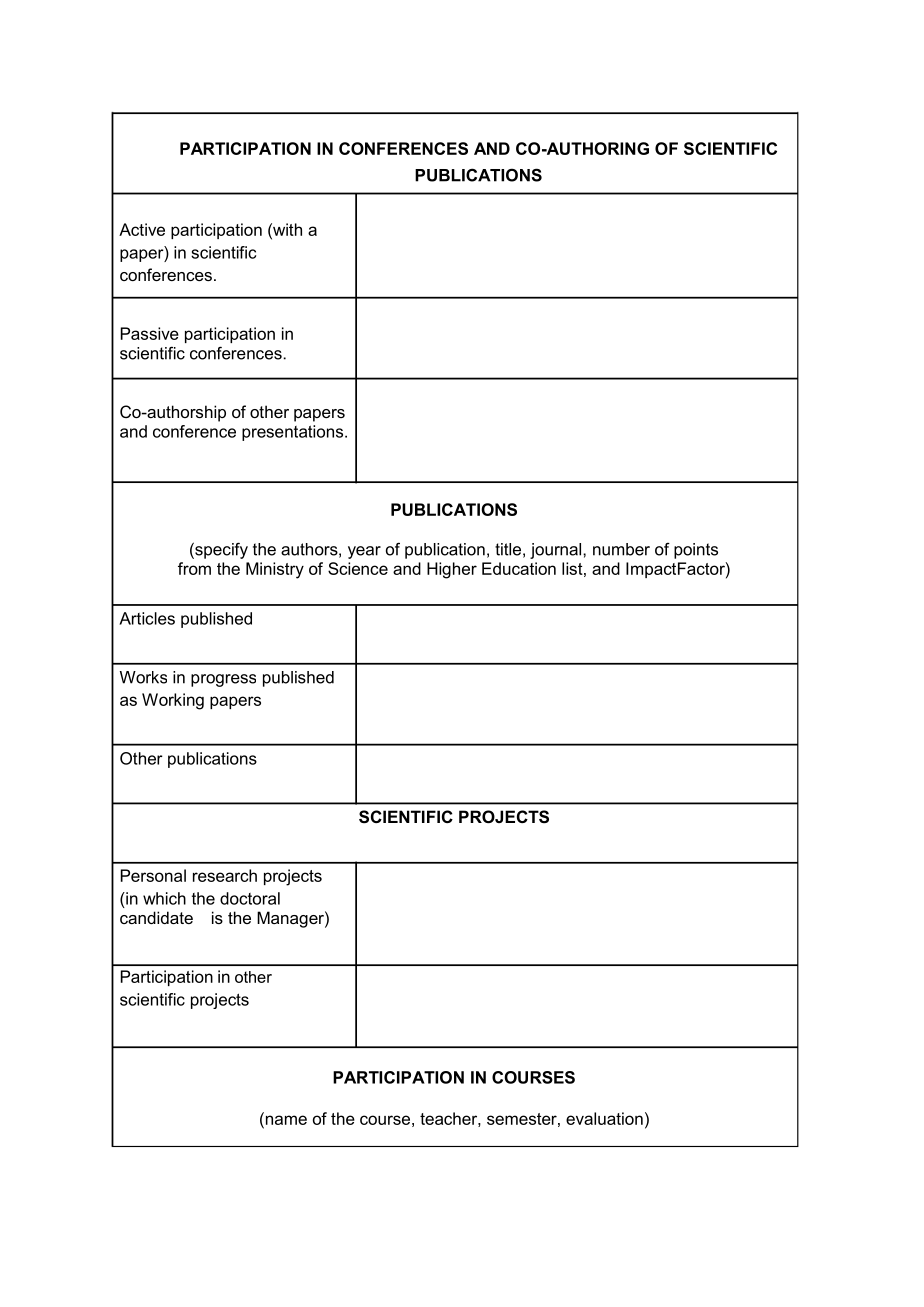 This screenshot has height=1307, width=924. What do you see at coordinates (364, 552) in the screenshot?
I see `year` at bounding box center [364, 552].
